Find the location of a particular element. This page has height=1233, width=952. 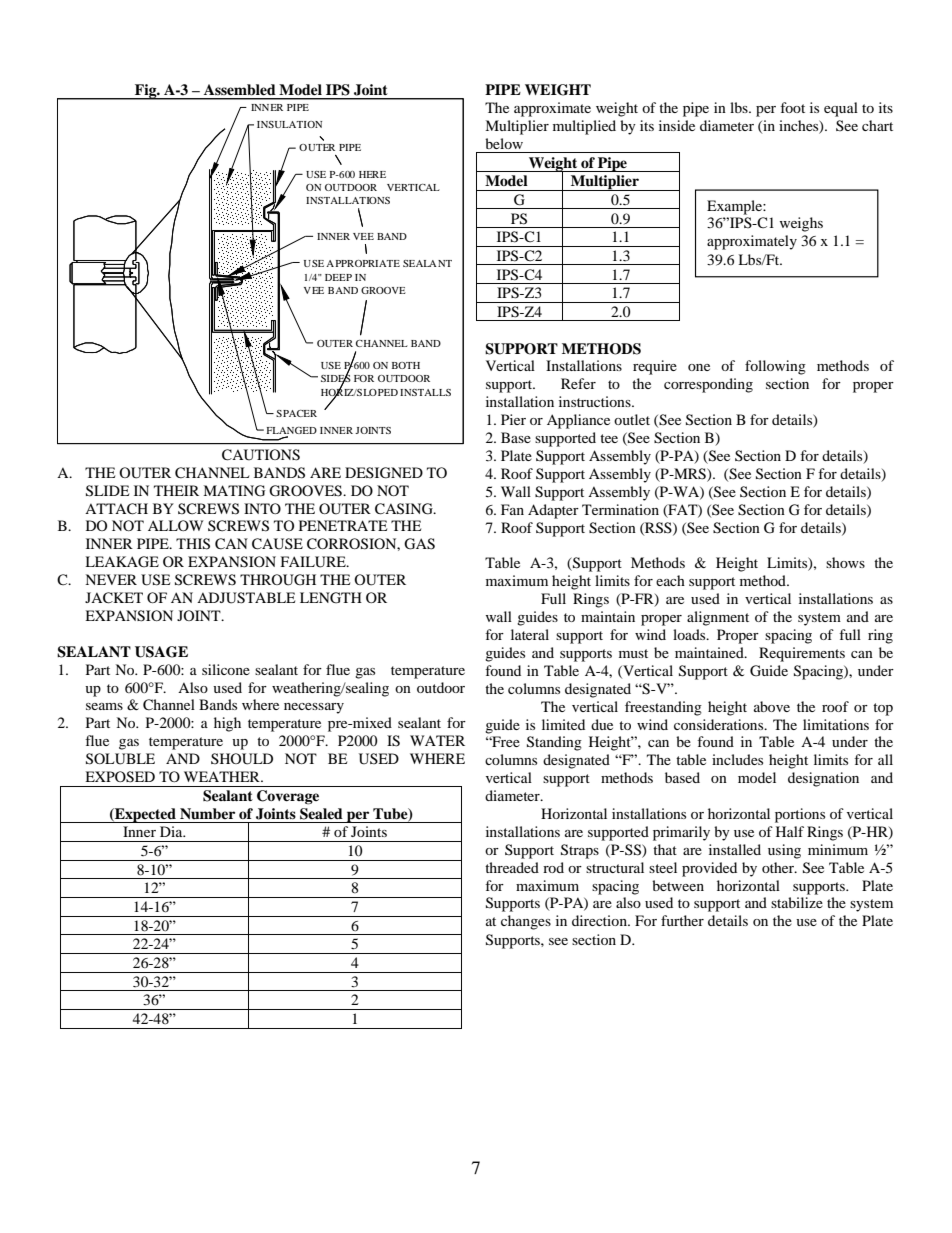

above is located at coordinates (772, 706).
